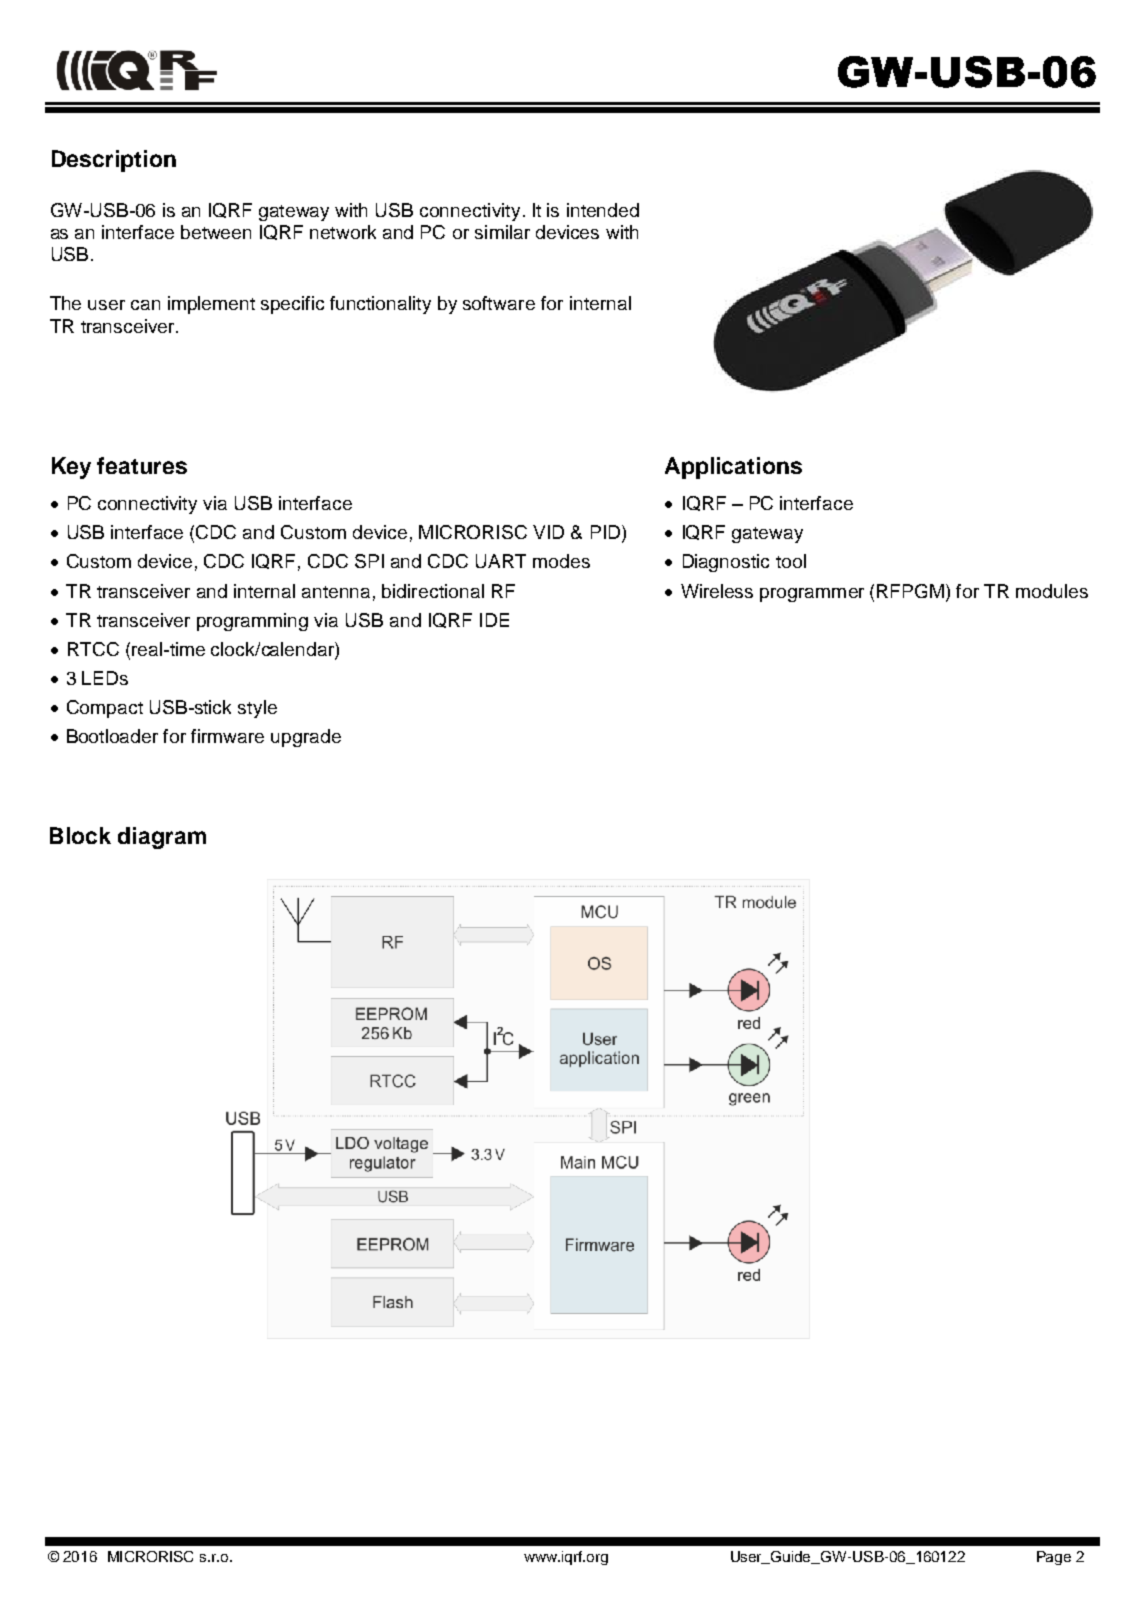 The height and width of the screenshot is (1619, 1145). I want to click on Applications, so click(733, 468).
